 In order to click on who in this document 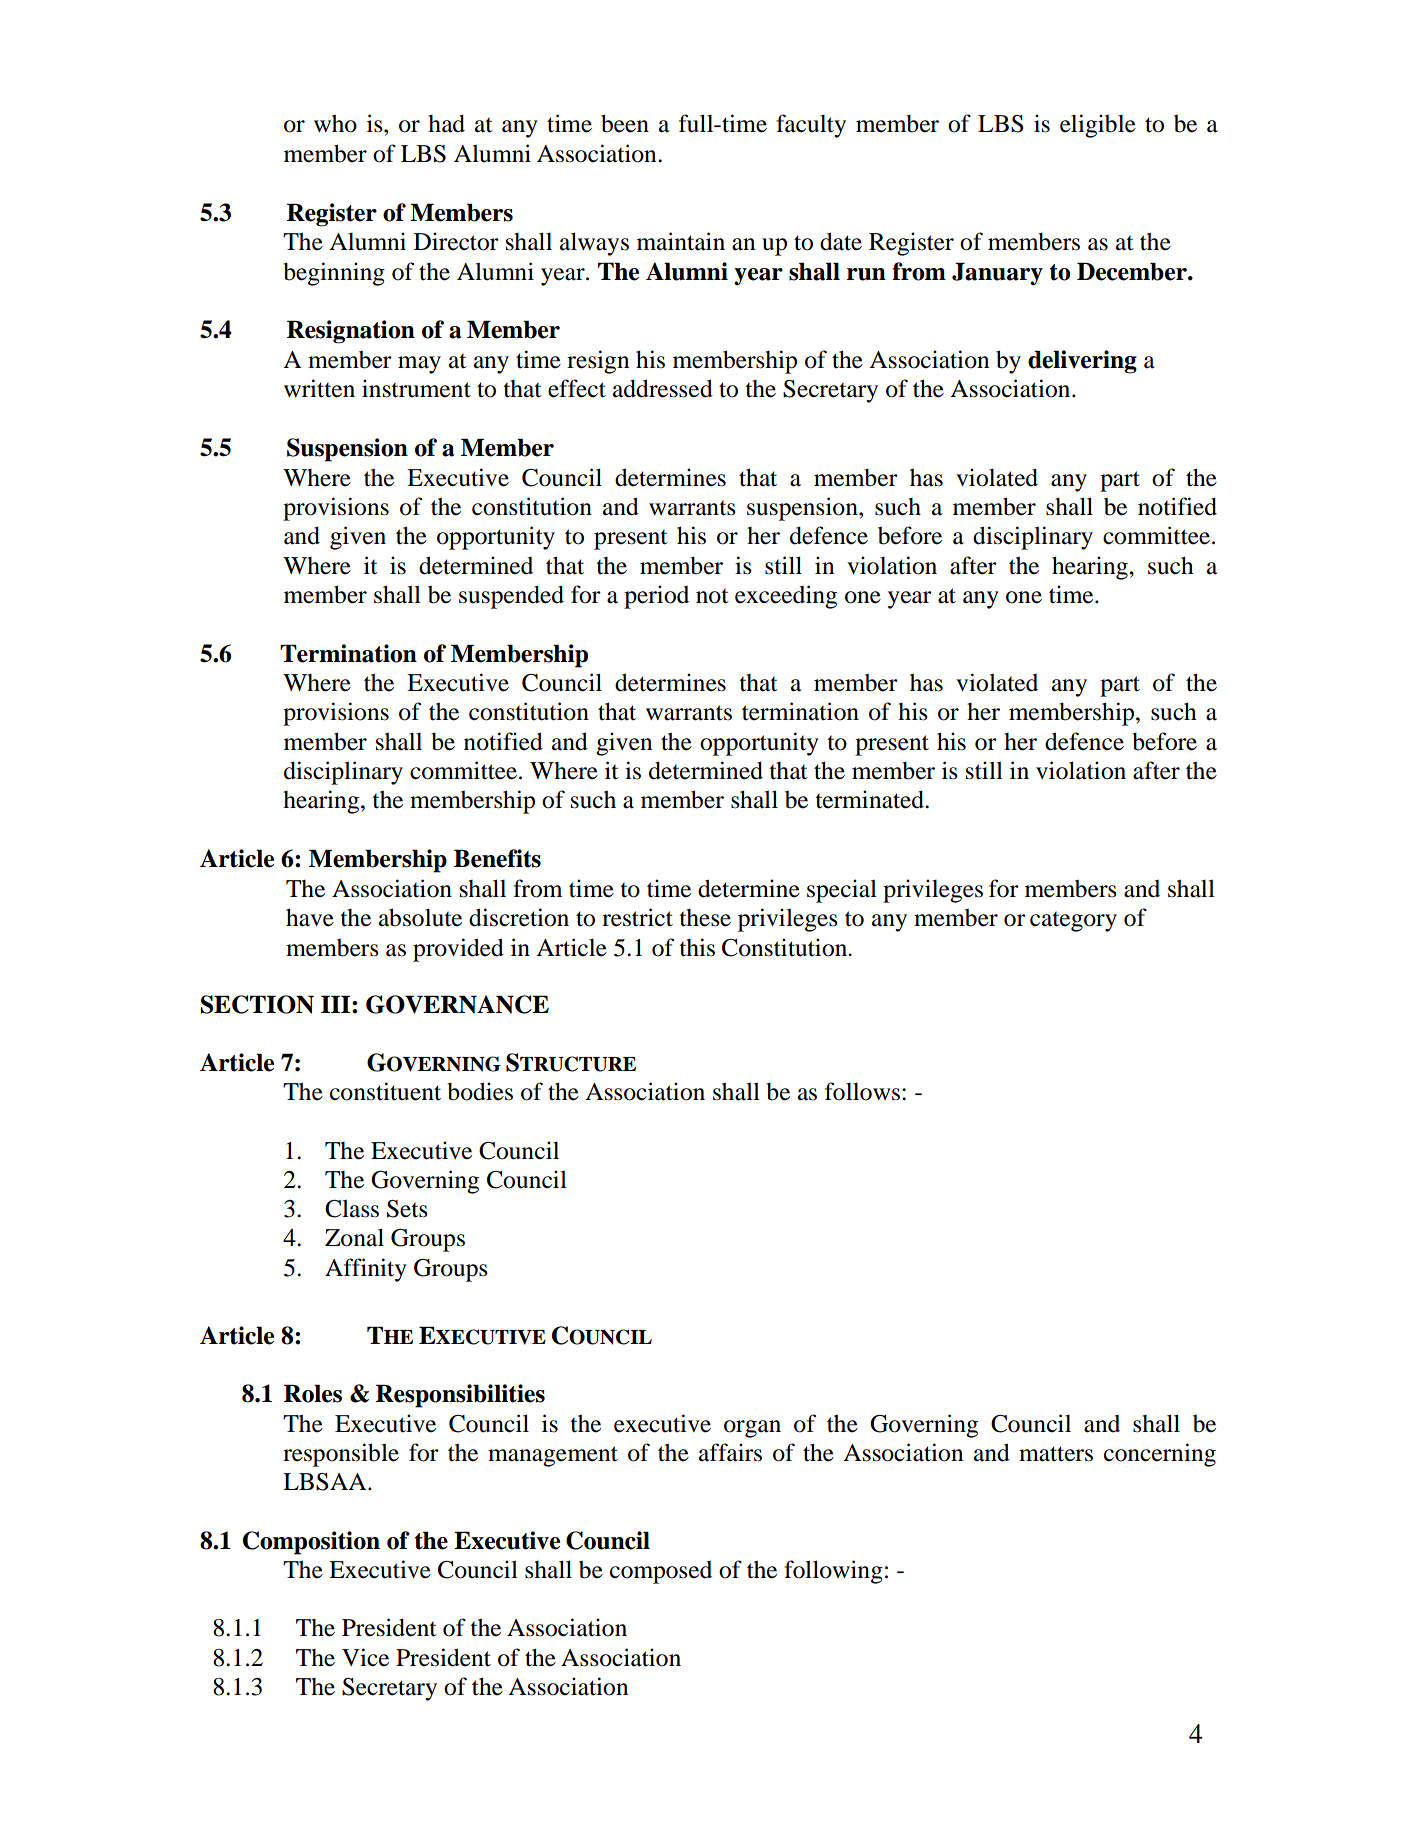, I will do `click(335, 123)`.
